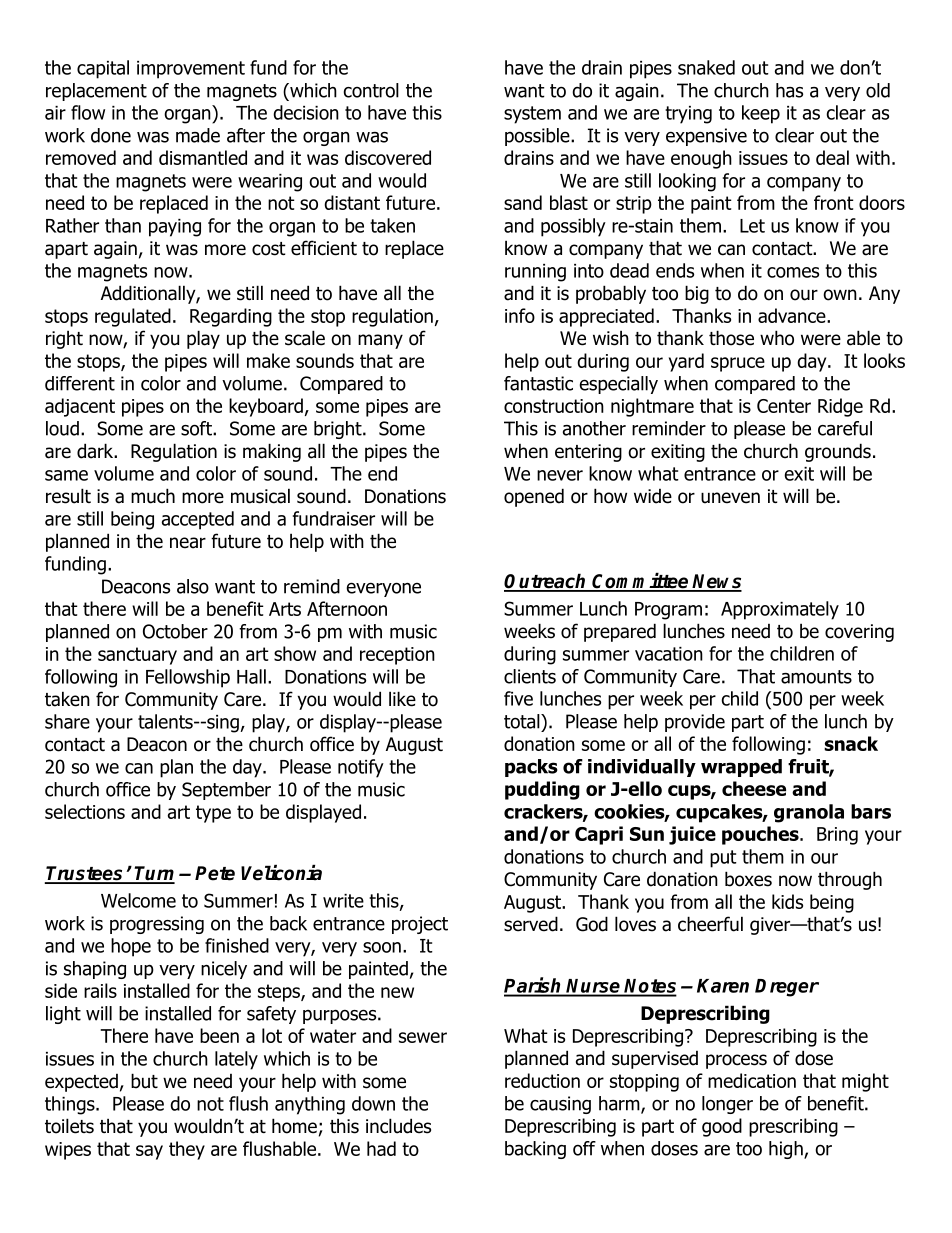  I want to click on improvement, so click(191, 70).
